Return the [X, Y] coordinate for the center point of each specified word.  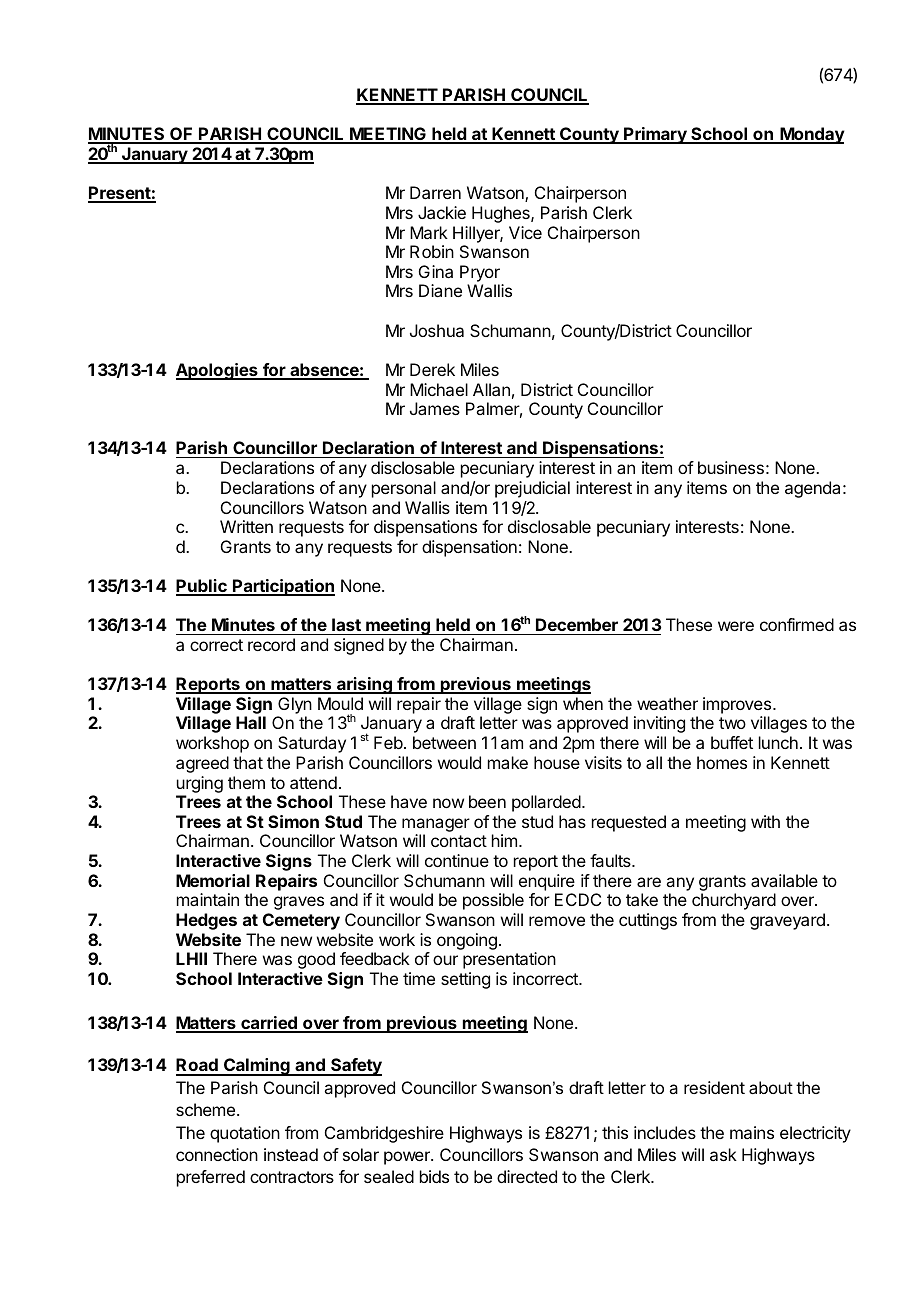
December [577, 624]
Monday [811, 135]
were [736, 626]
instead [291, 1154]
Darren [435, 192]
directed [527, 1176]
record [271, 644]
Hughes [502, 214]
